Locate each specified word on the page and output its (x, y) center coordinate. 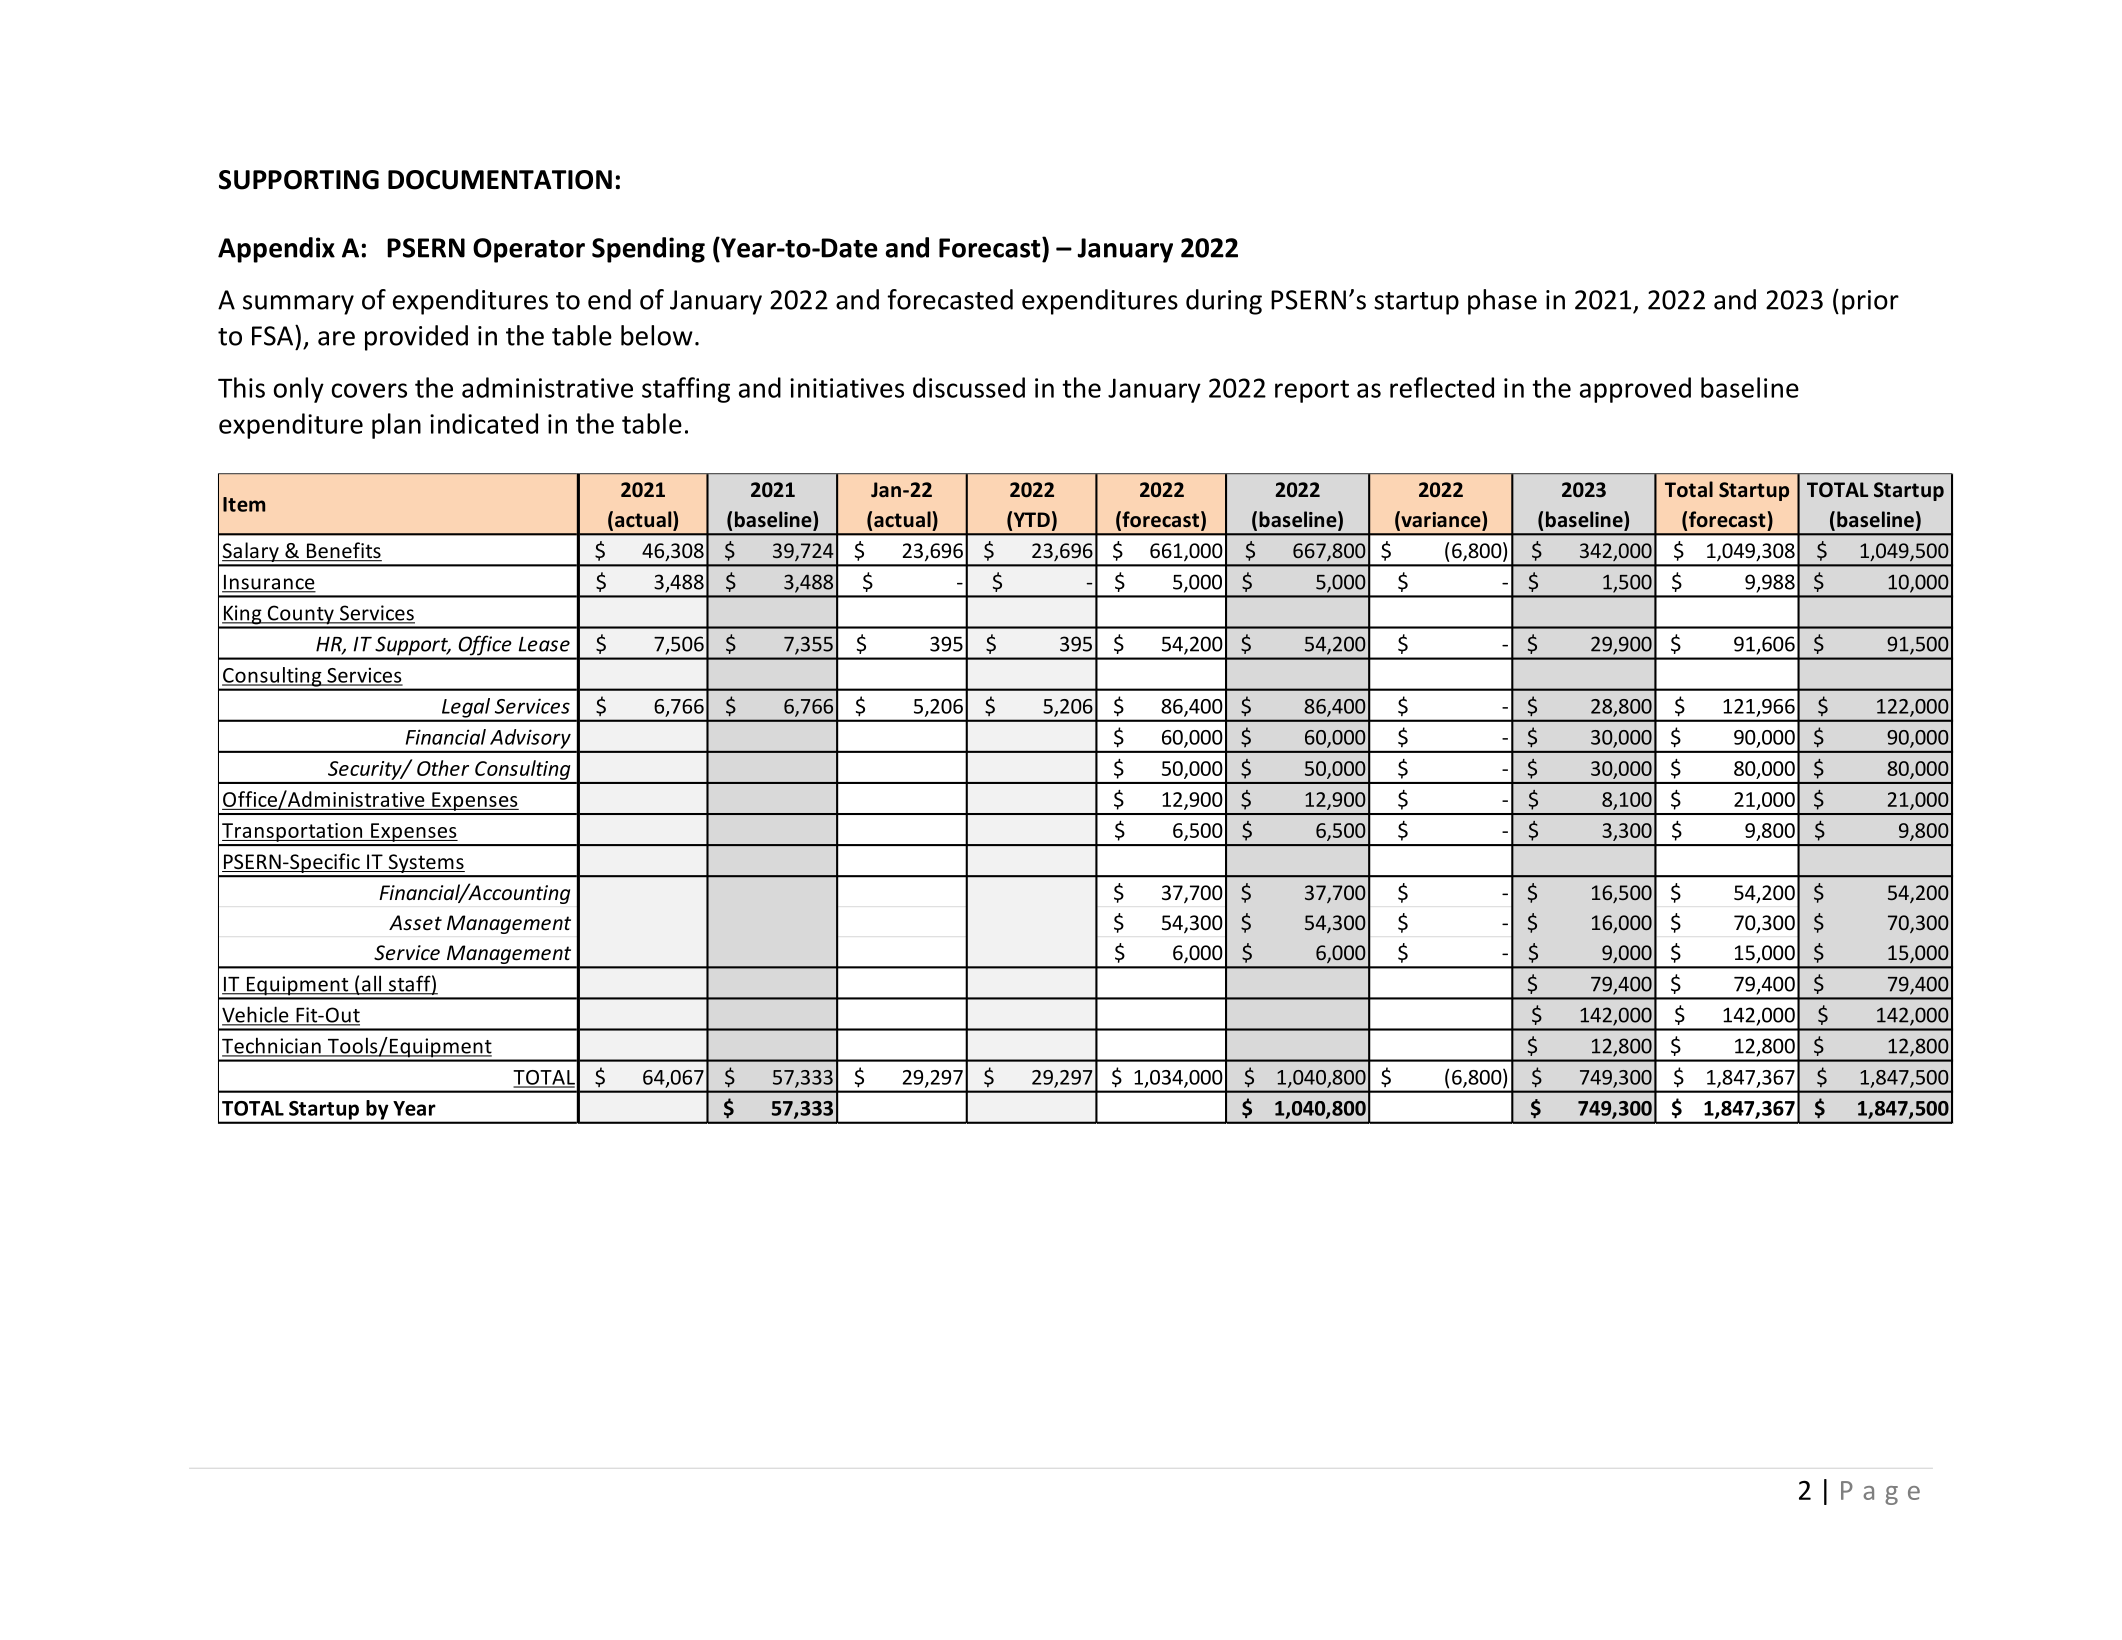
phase (1502, 302)
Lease (544, 644)
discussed (969, 387)
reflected (1442, 387)
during (1224, 302)
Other (443, 768)
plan (396, 426)
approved (1635, 390)
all (372, 984)
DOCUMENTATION (500, 180)
